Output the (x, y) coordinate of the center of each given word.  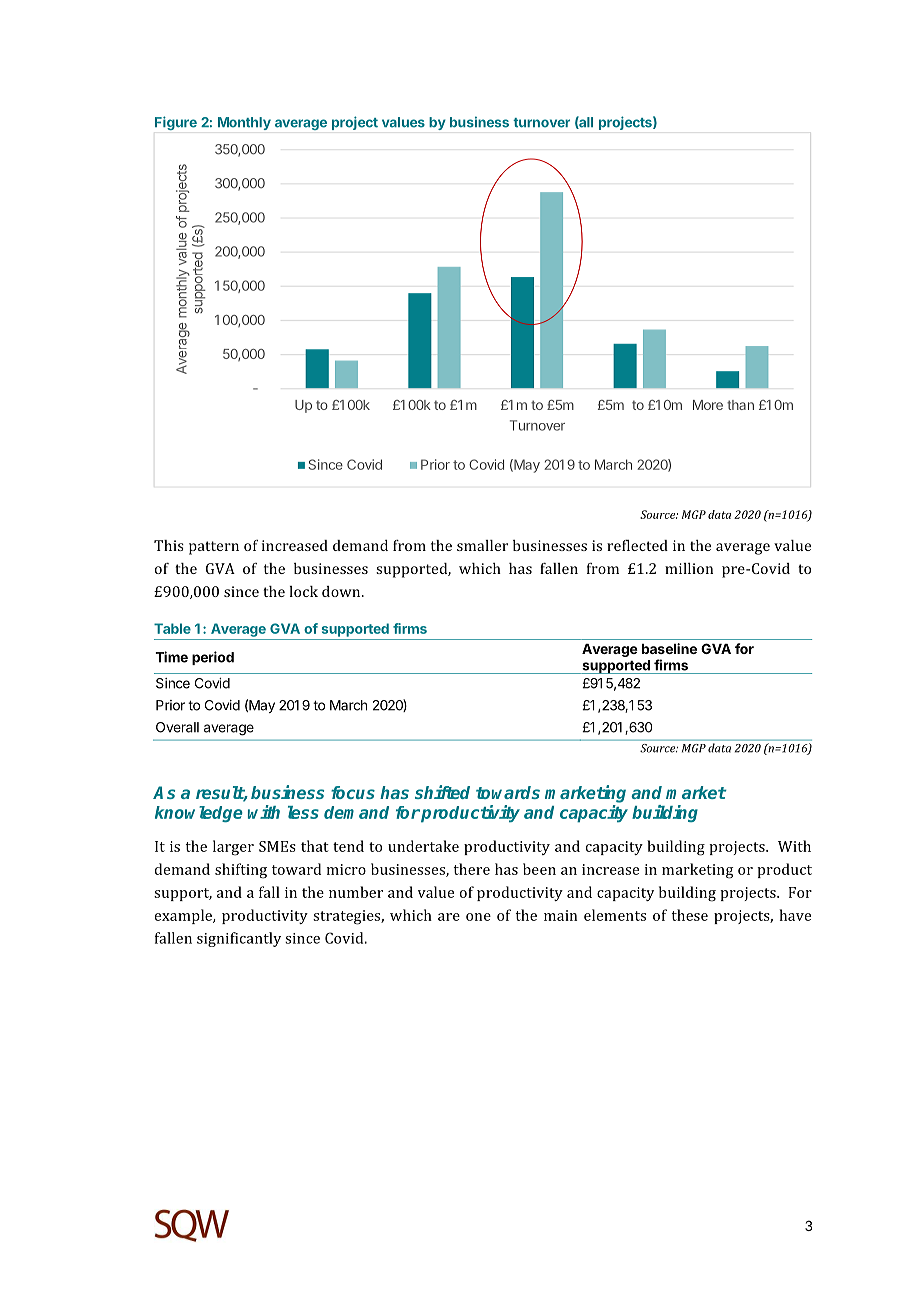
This (169, 545)
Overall (177, 727)
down (342, 591)
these (690, 915)
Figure (176, 123)
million (689, 568)
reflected (637, 545)
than (740, 405)
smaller (482, 545)
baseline (669, 648)
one (478, 917)
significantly (239, 939)
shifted (442, 792)
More (708, 405)
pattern (214, 548)
